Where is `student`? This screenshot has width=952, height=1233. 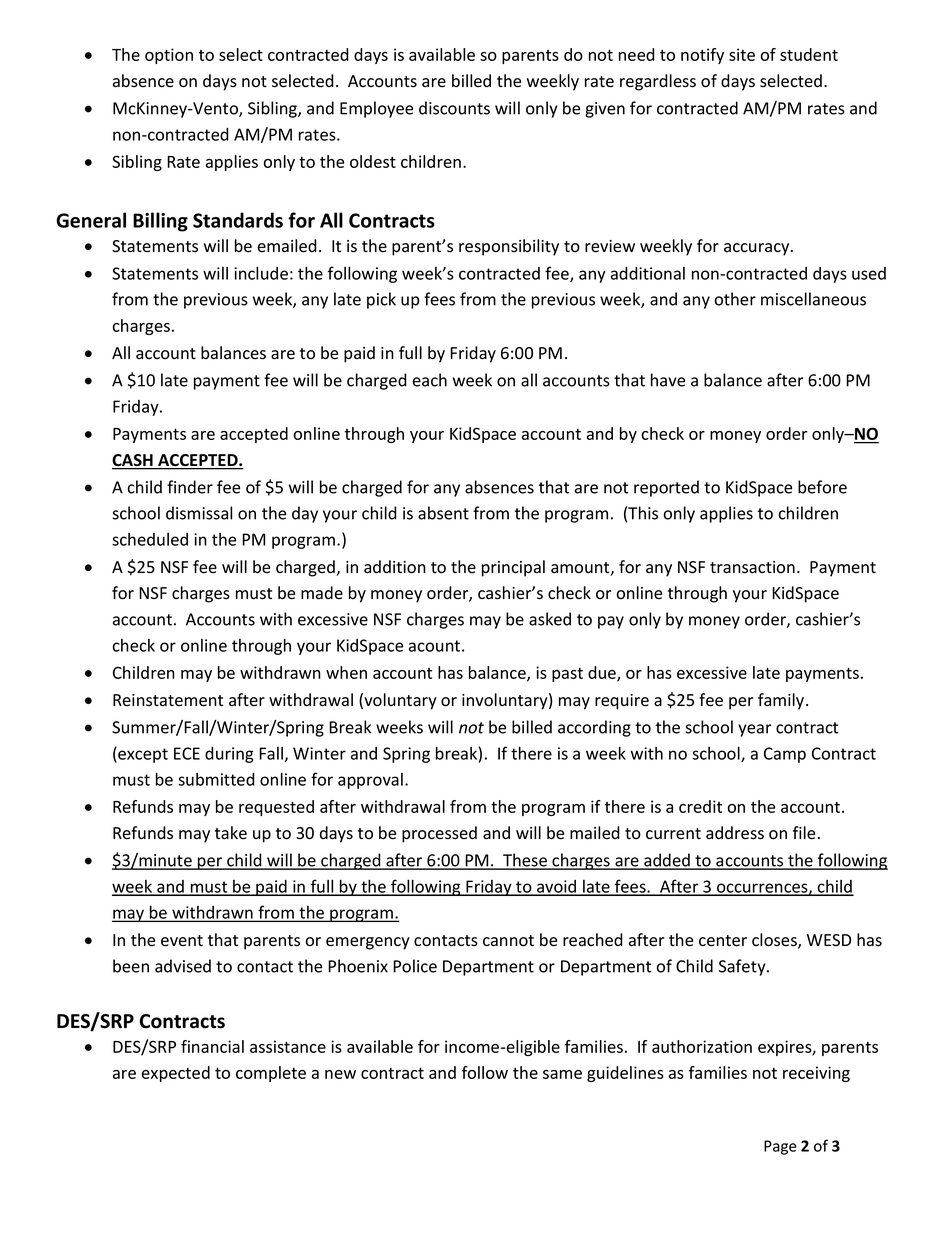
student is located at coordinates (809, 54).
